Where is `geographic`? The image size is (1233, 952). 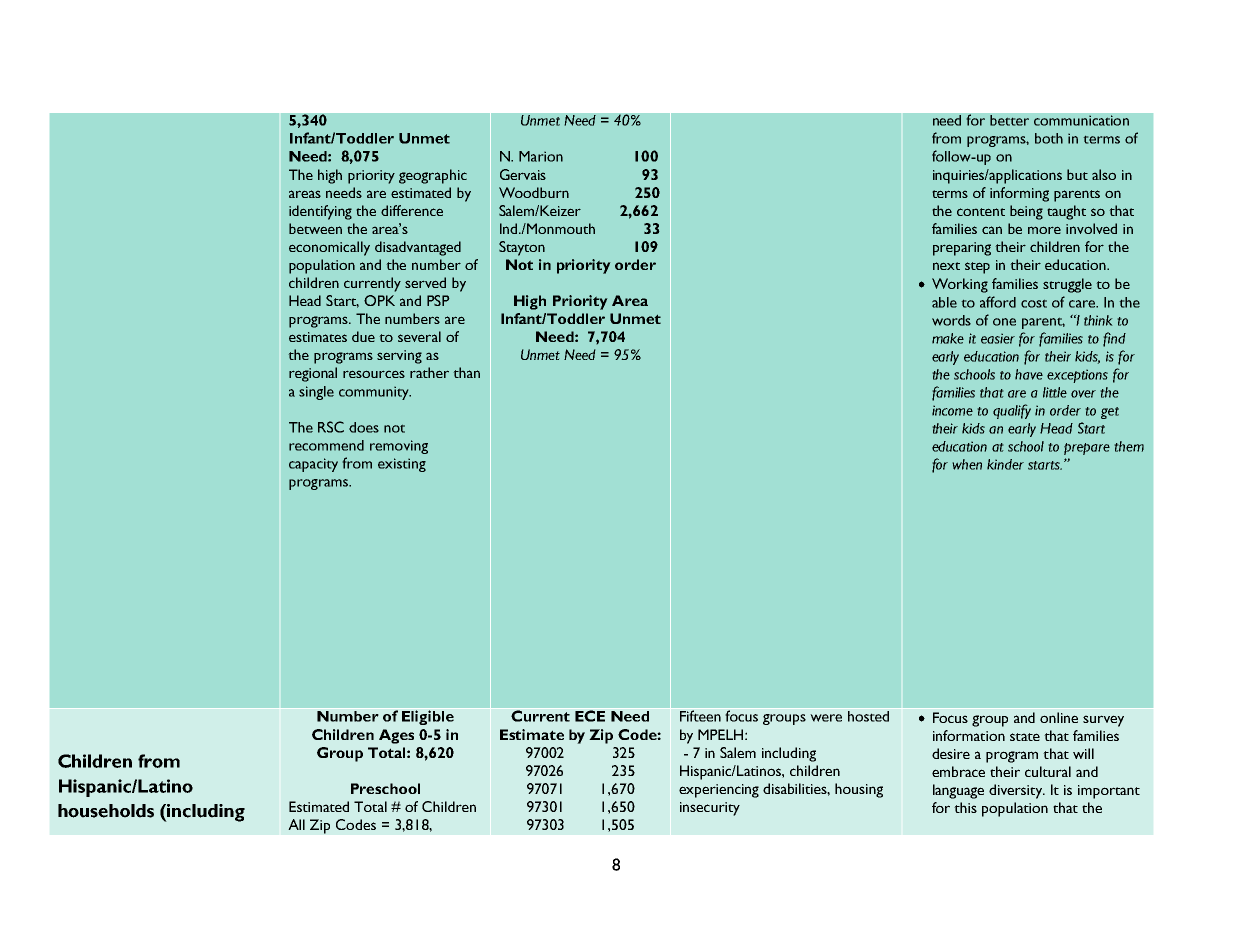
geographic is located at coordinates (433, 176).
